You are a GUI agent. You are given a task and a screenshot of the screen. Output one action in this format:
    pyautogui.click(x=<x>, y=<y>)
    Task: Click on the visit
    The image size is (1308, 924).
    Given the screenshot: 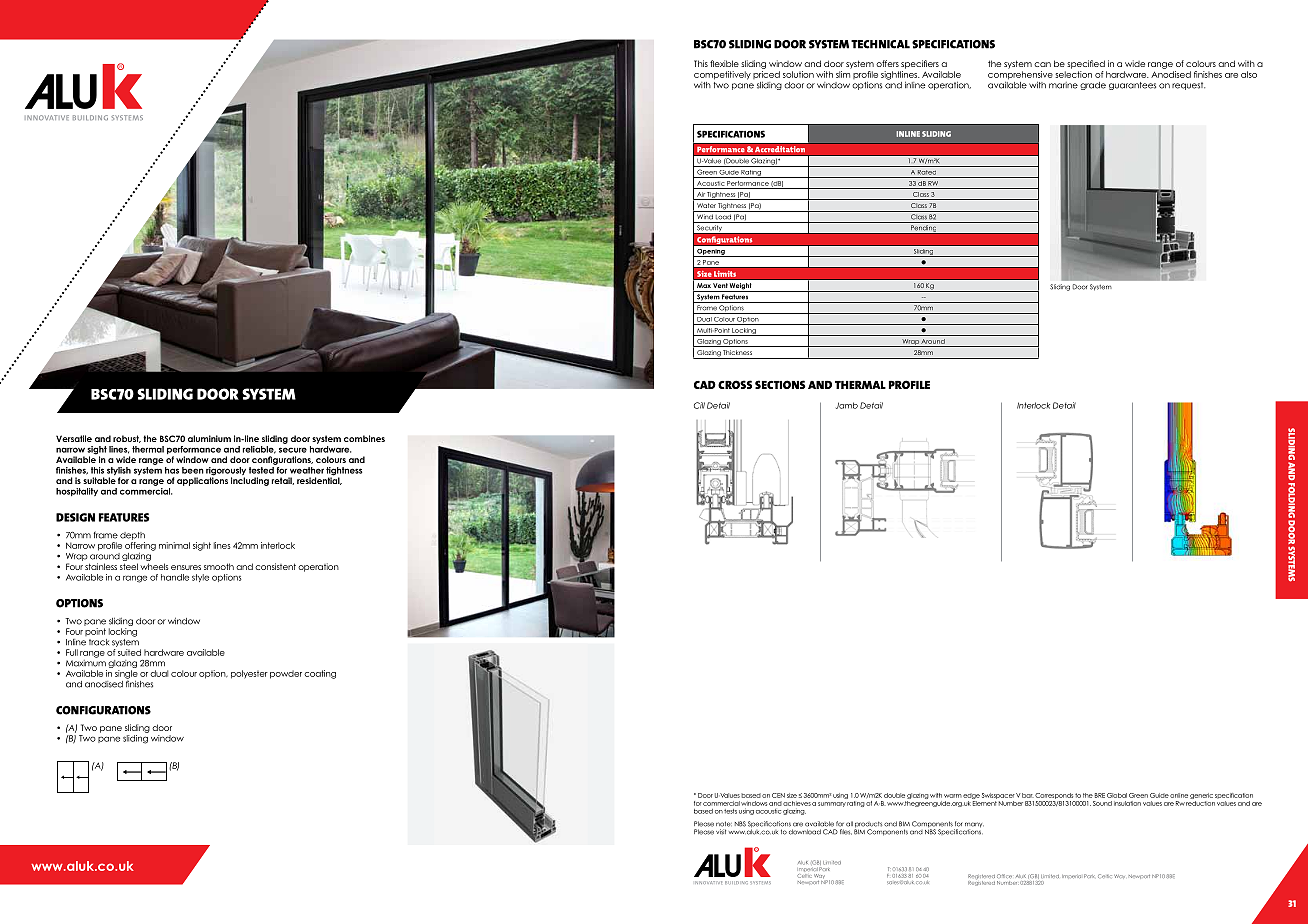 What is the action you would take?
    pyautogui.click(x=721, y=832)
